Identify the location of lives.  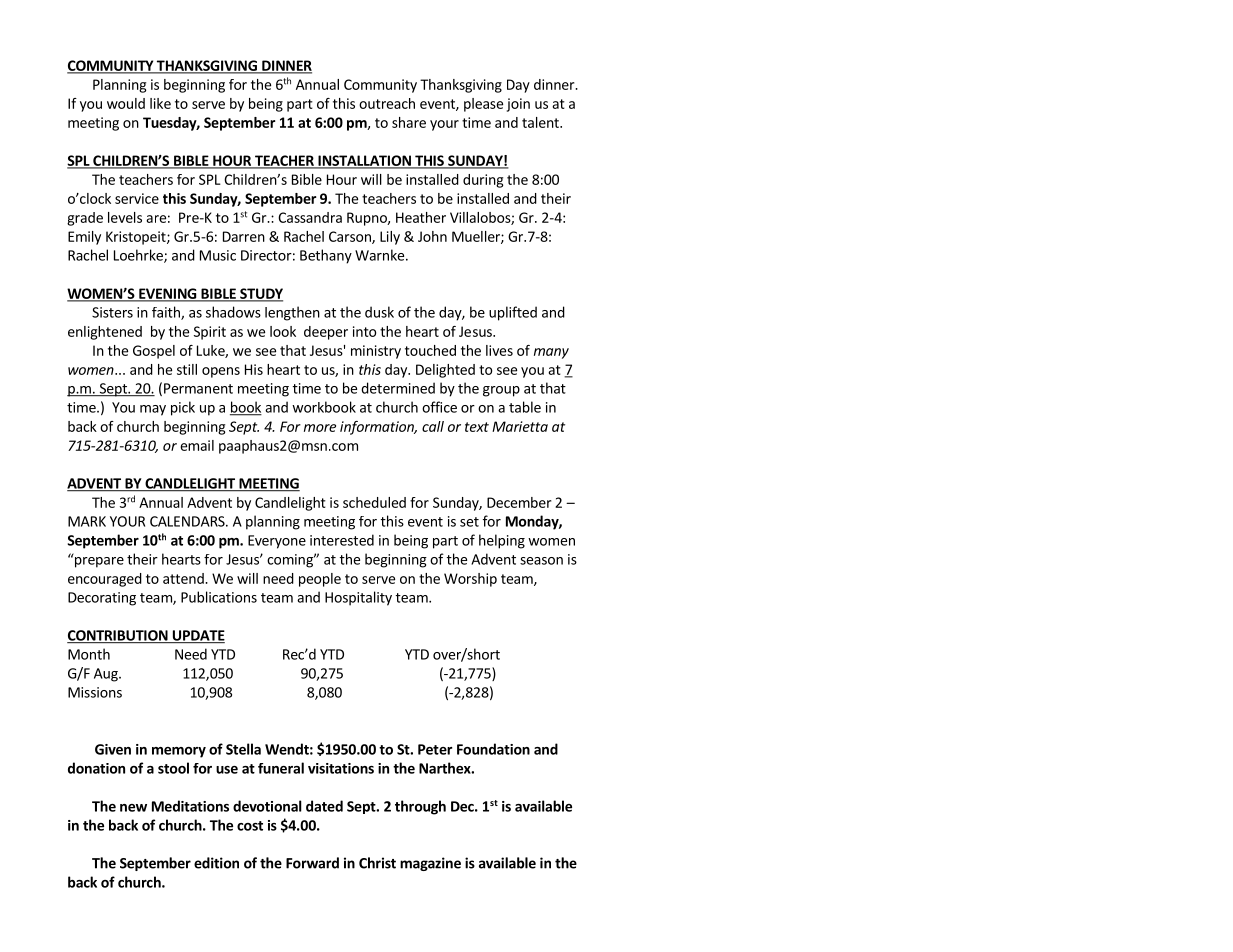
(499, 350).
